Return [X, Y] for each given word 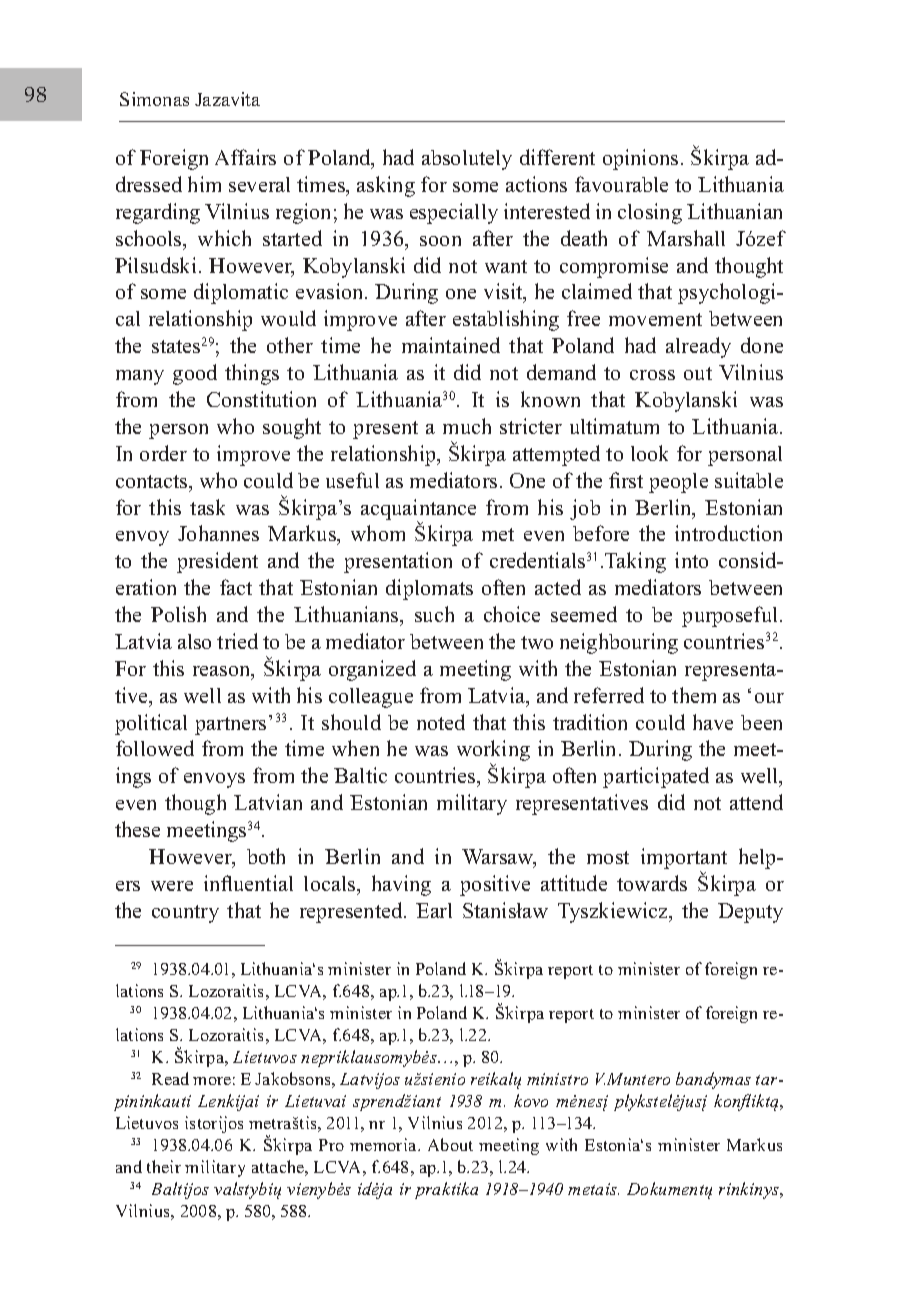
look [649, 453]
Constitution [261, 399]
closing [650, 213]
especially [454, 213]
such [434, 614]
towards [652, 883]
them [694, 695]
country [185, 914]
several [259, 184]
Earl [434, 910]
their [164, 1166]
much [467, 426]
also [194, 641]
